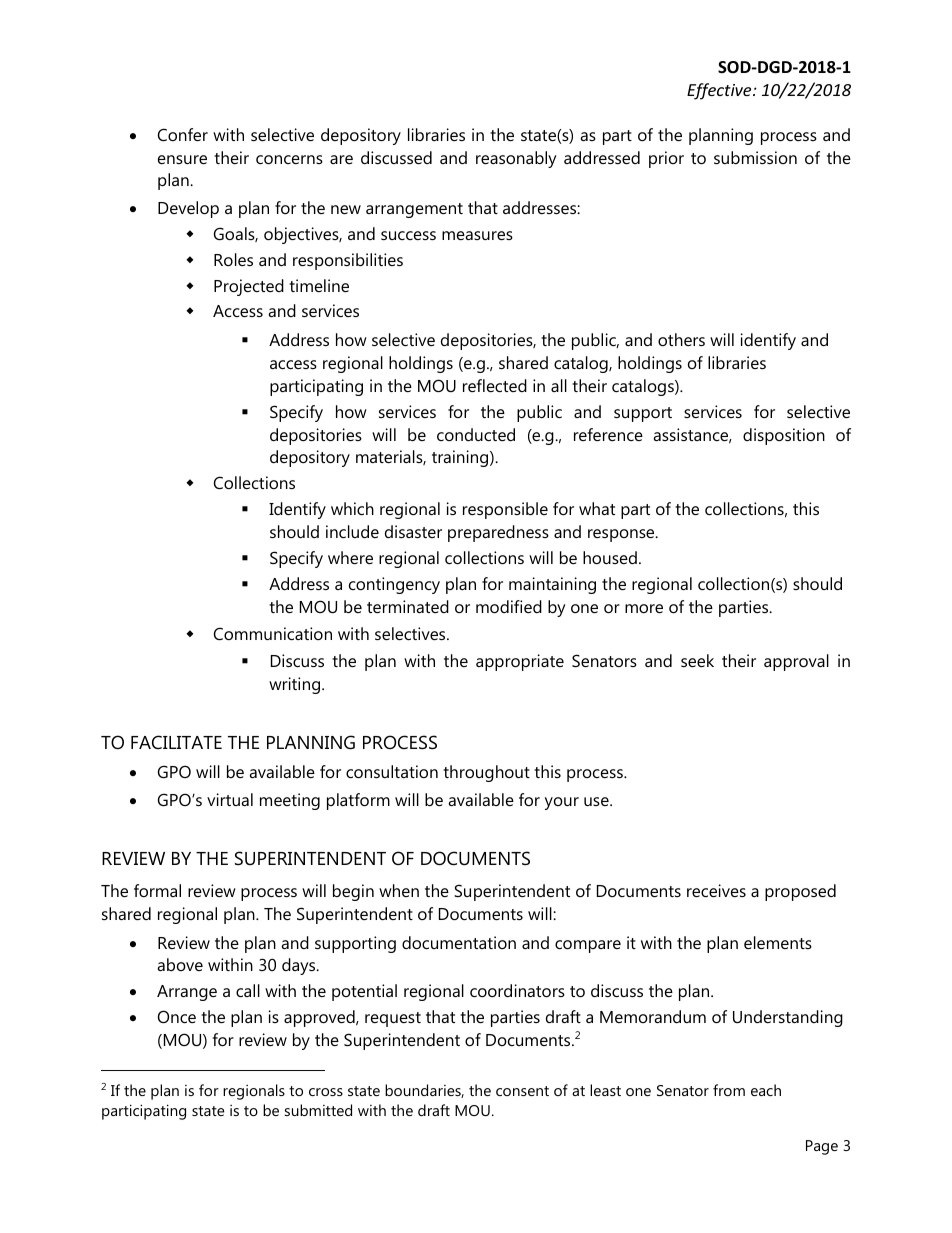  Describe the element at coordinates (318, 1110) in the screenshot. I see `submitted` at that location.
